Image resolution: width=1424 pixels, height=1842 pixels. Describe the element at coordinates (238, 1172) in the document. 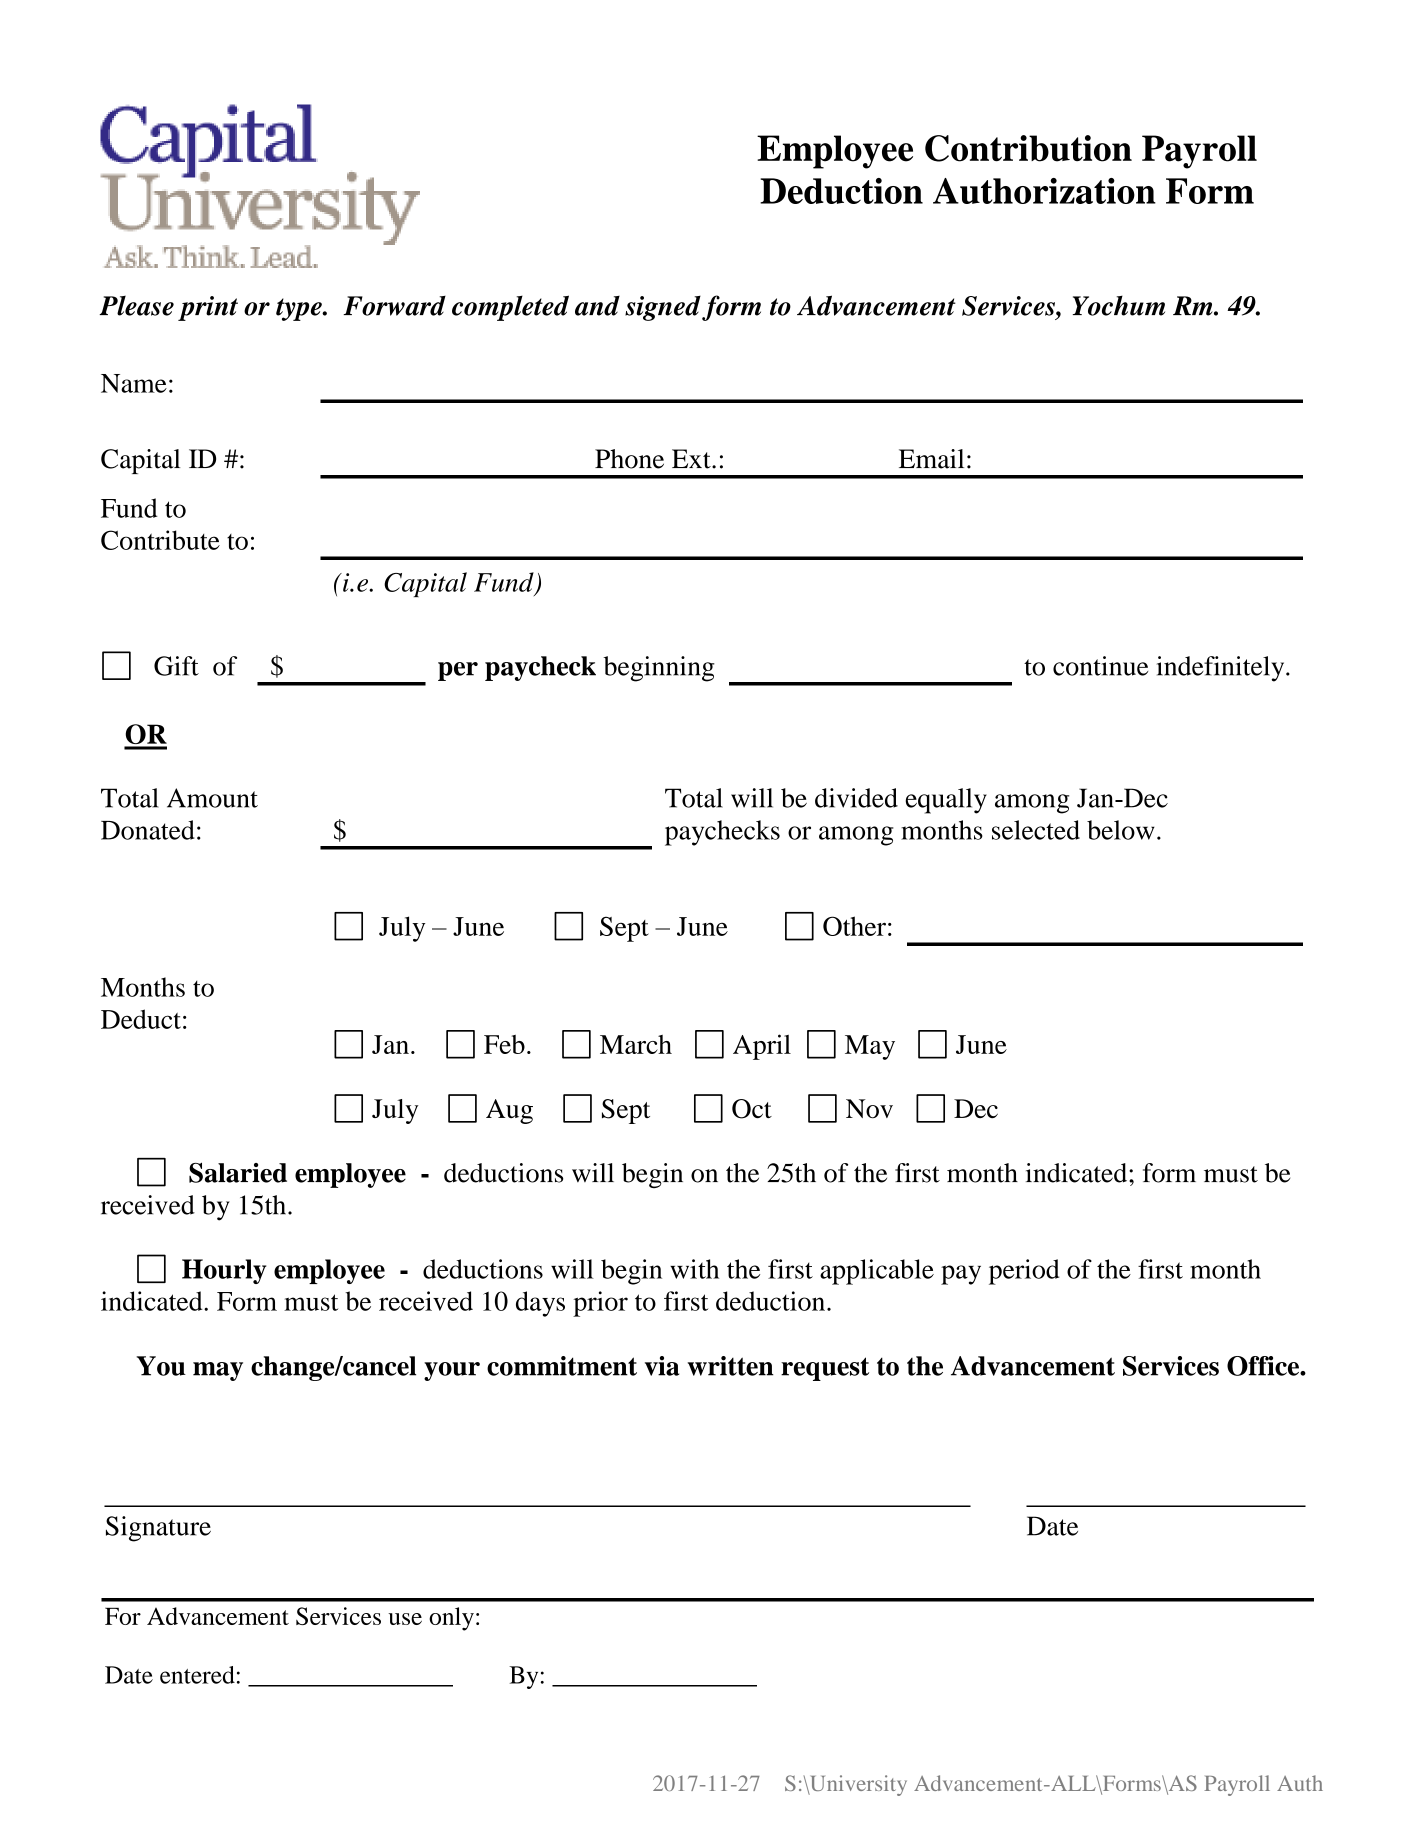

I see `Salaried` at that location.
